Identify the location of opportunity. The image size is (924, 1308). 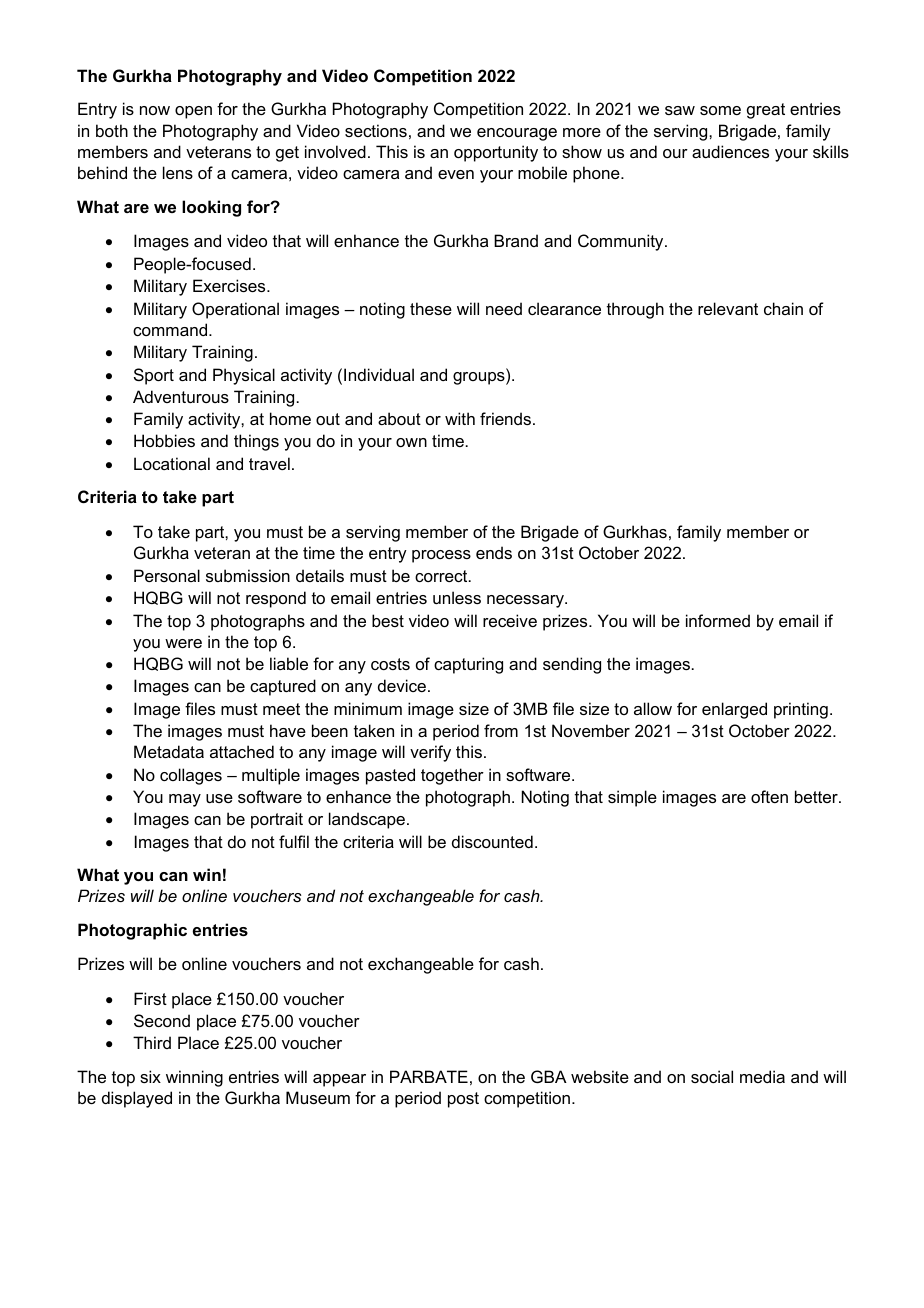
(496, 153).
